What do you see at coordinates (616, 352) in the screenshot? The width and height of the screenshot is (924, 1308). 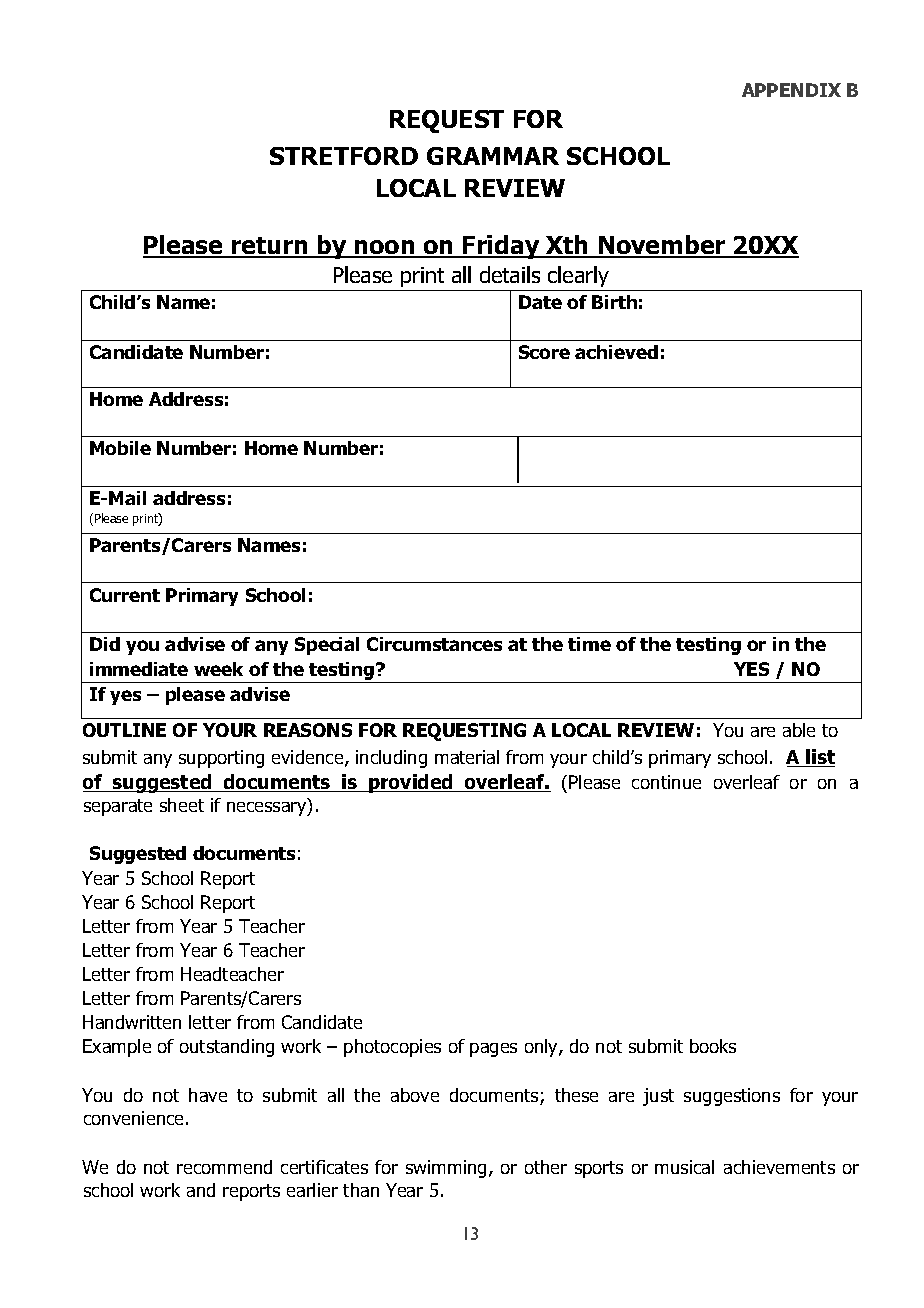 I see `achieved` at bounding box center [616, 352].
